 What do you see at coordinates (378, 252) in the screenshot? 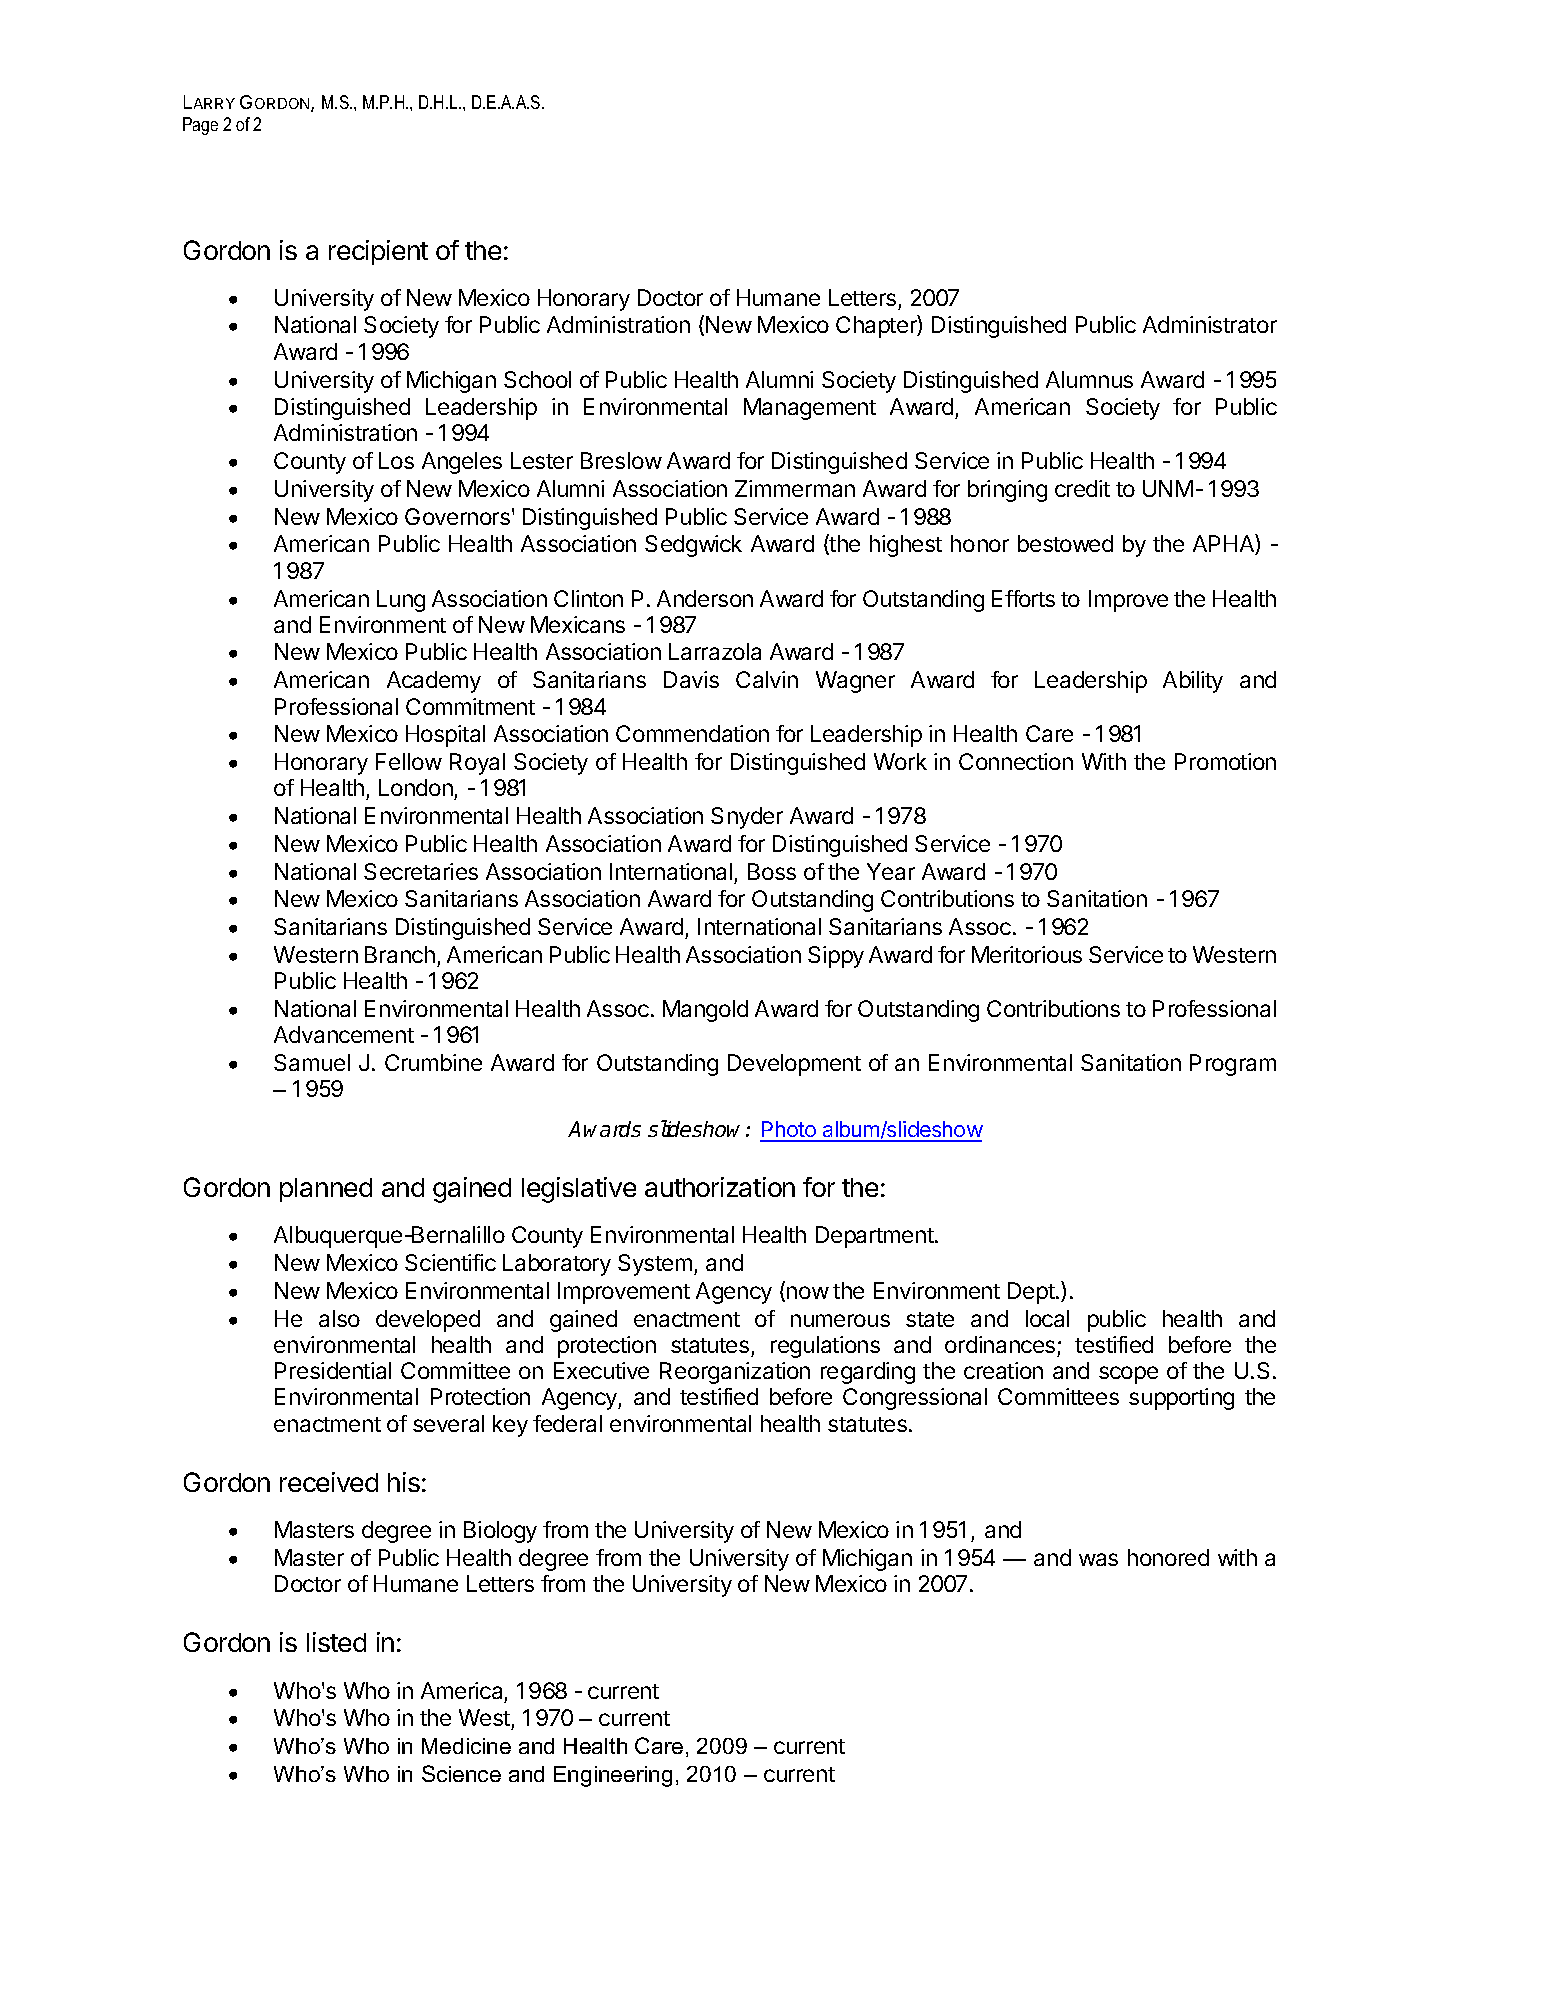
I see `recipient` at bounding box center [378, 252].
